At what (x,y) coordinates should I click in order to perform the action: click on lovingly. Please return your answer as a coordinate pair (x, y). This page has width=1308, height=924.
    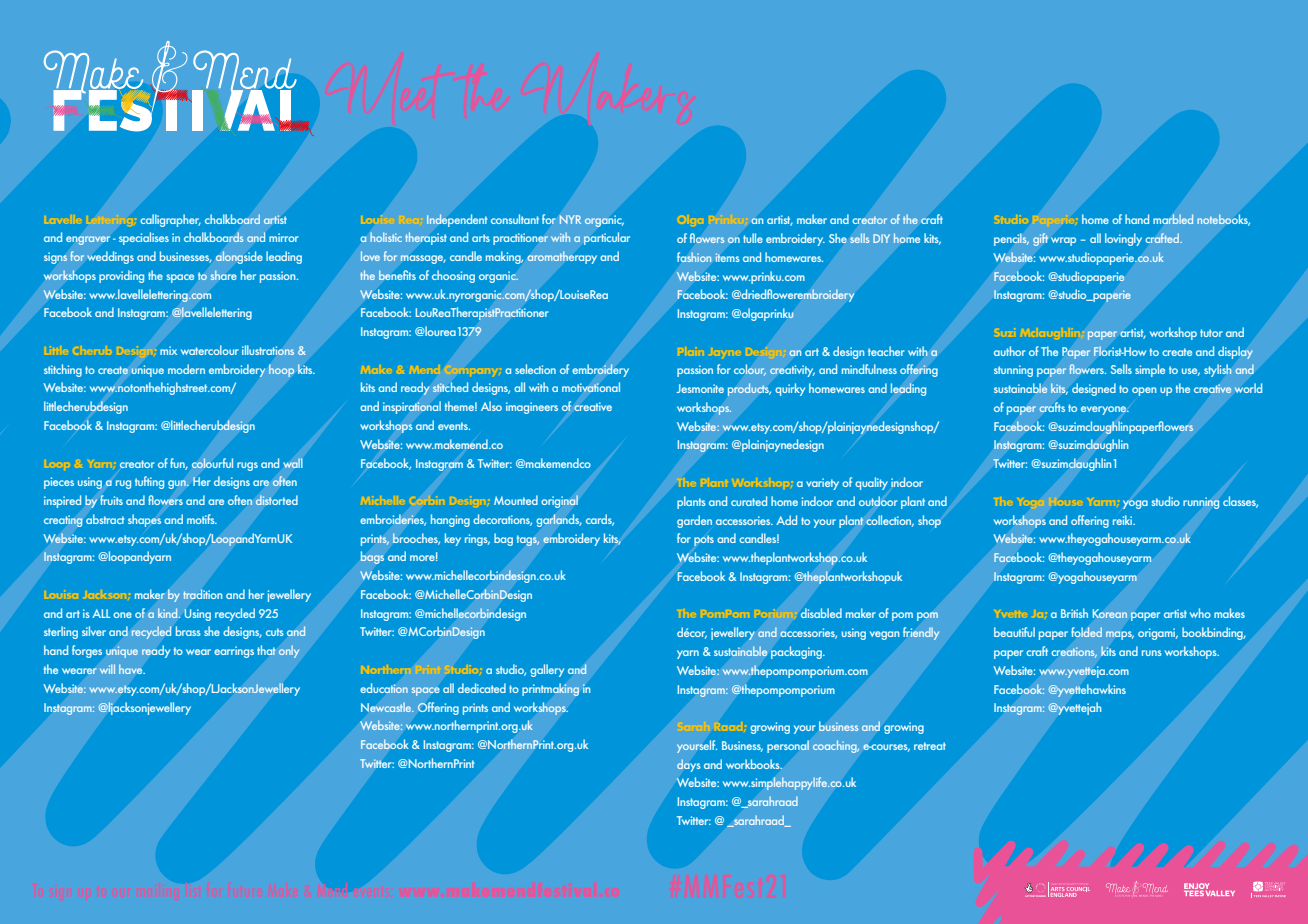
    Looking at the image, I should click on (1123, 239).
